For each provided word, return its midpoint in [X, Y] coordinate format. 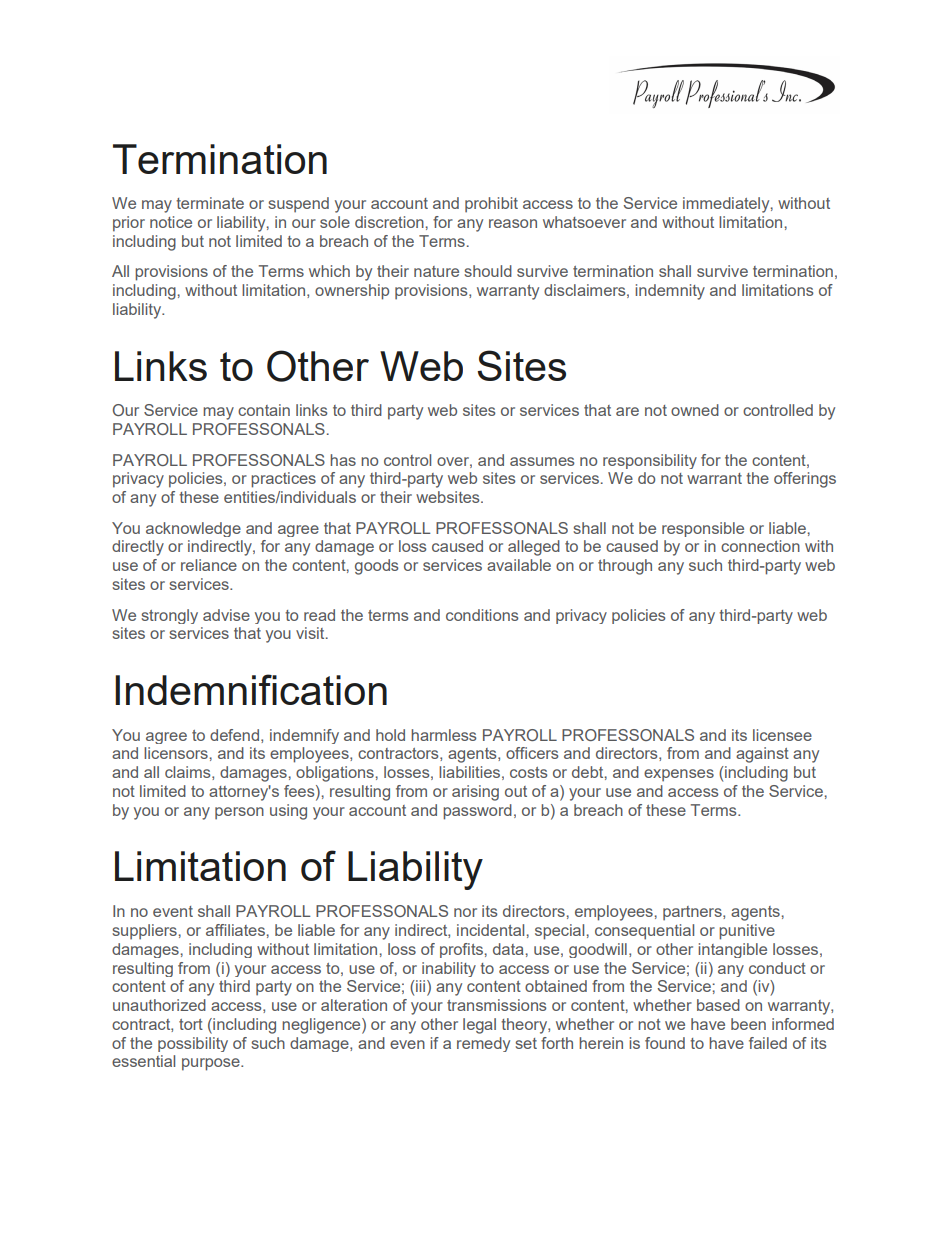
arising [475, 793]
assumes [542, 461]
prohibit [491, 205]
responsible [703, 529]
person [239, 813]
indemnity [670, 292]
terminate [210, 203]
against [762, 755]
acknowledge [193, 529]
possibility [193, 1044]
